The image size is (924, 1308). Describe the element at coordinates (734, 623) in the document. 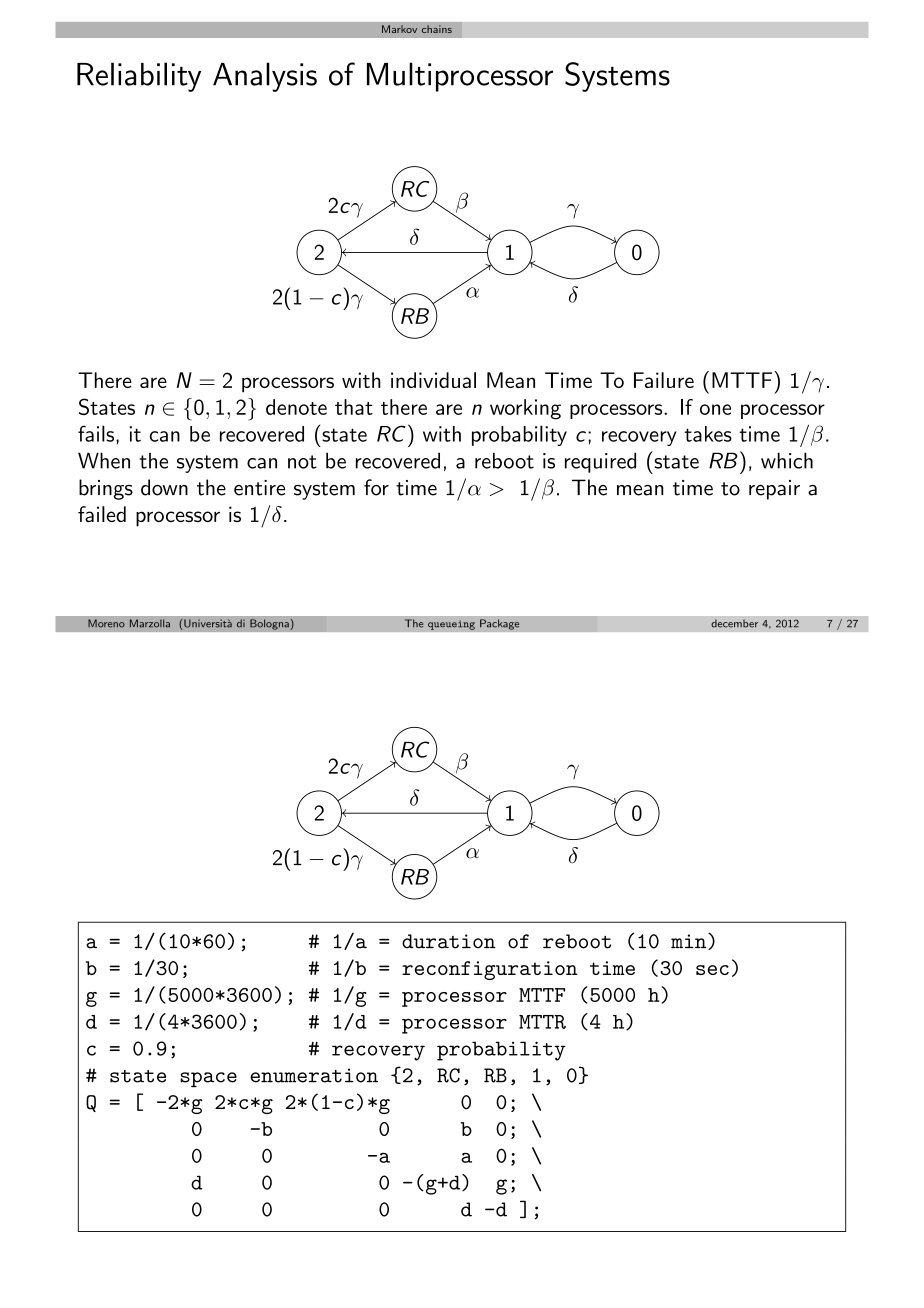

I see `december` at that location.
